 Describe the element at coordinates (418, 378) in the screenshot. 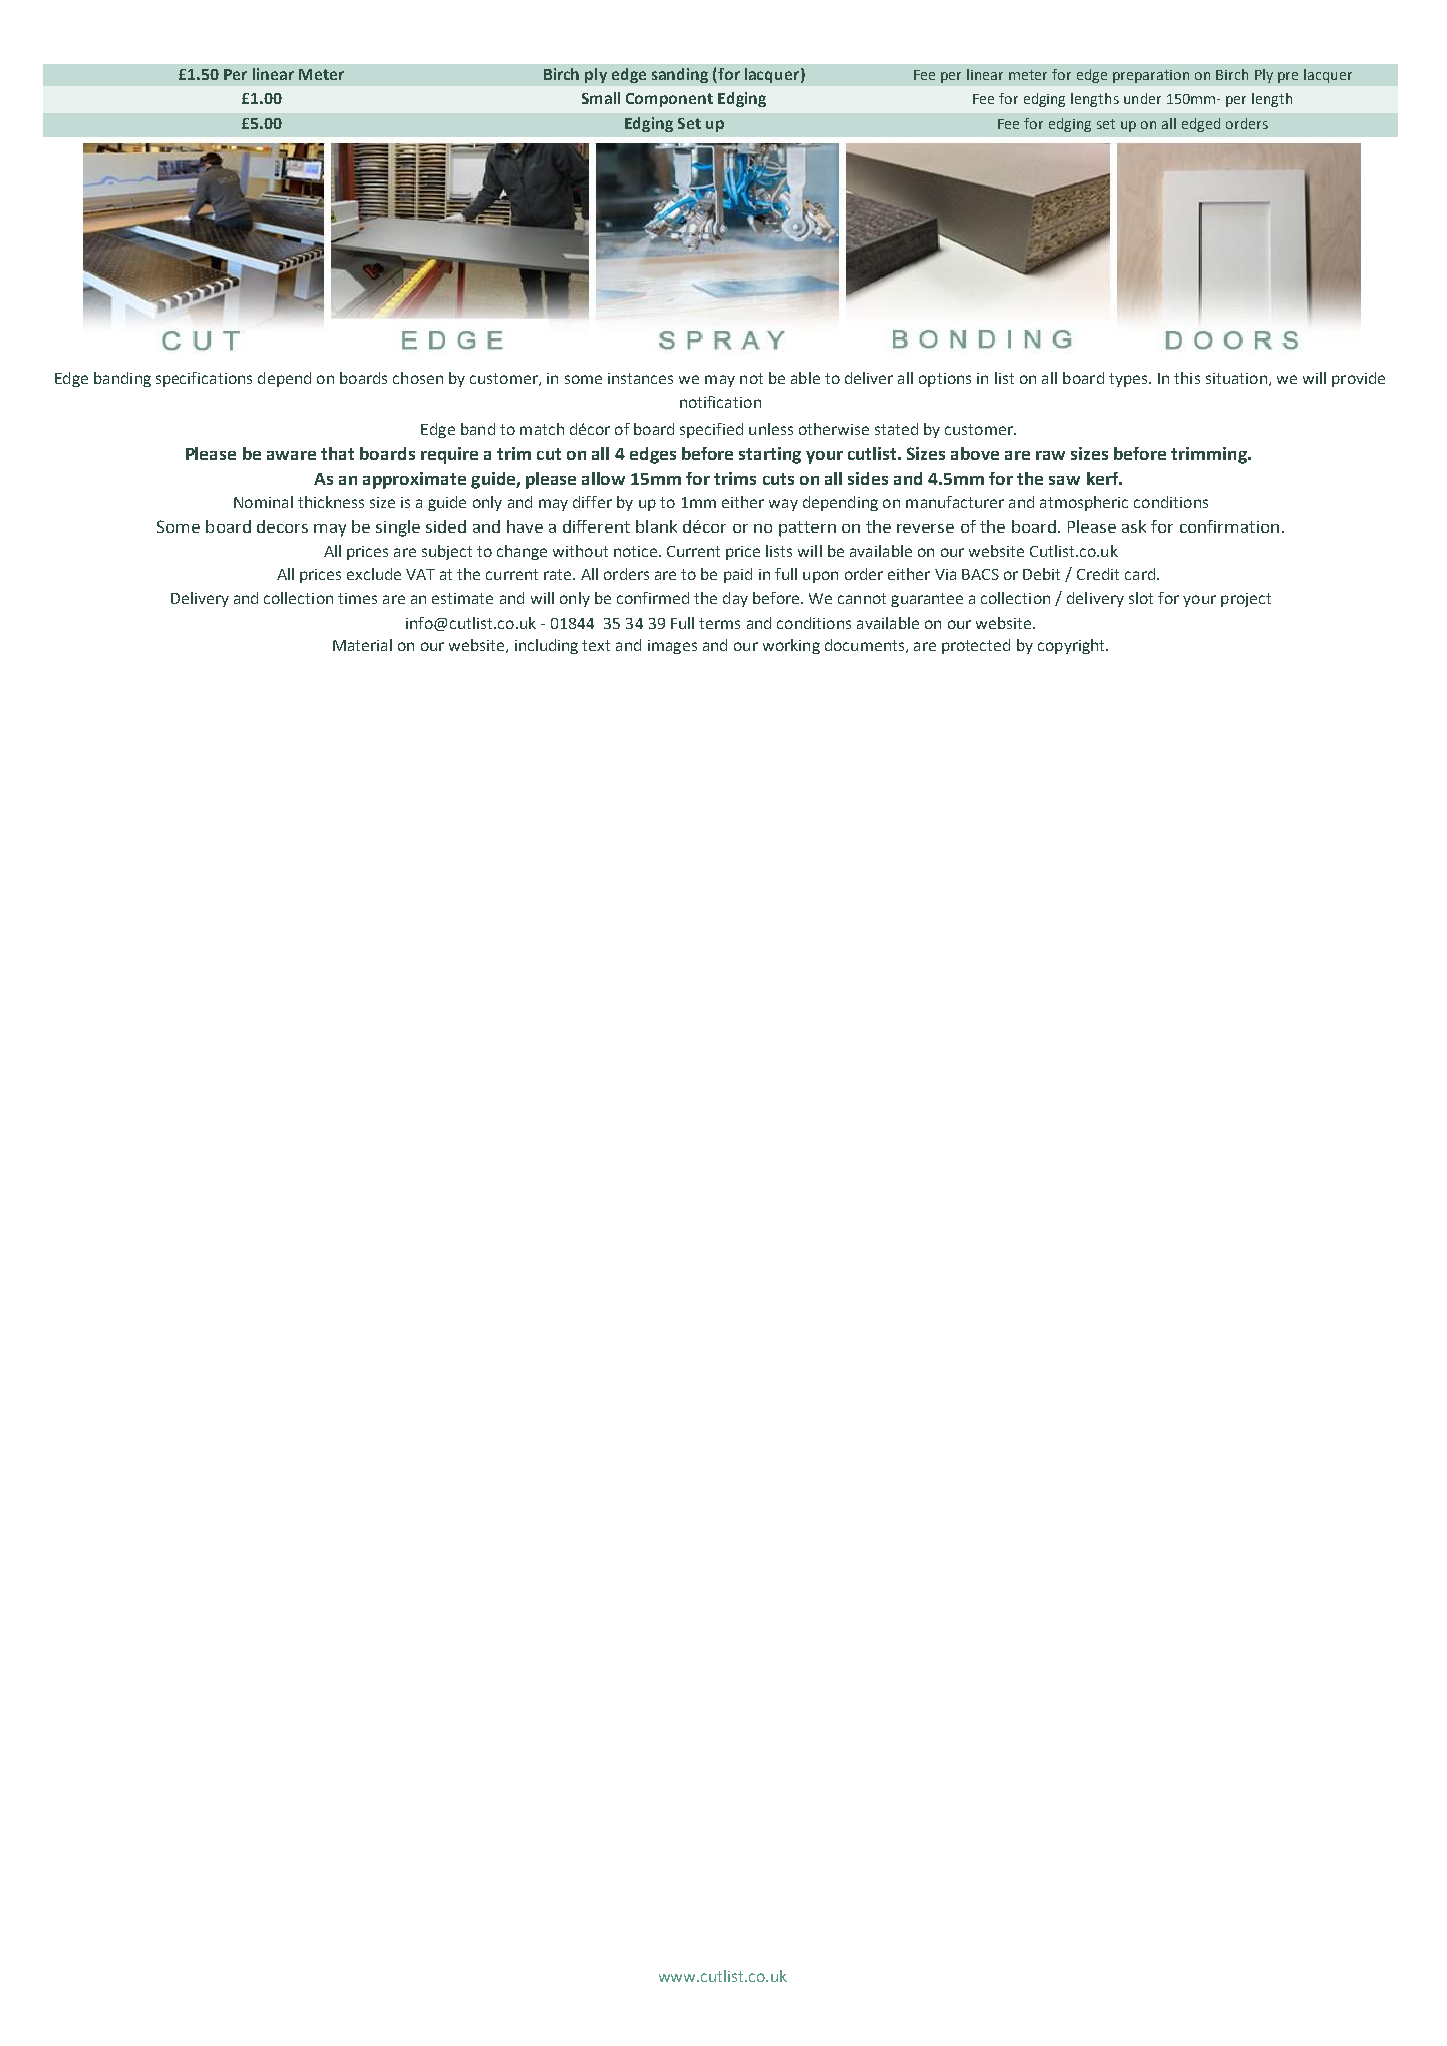

I see `chosen` at that location.
